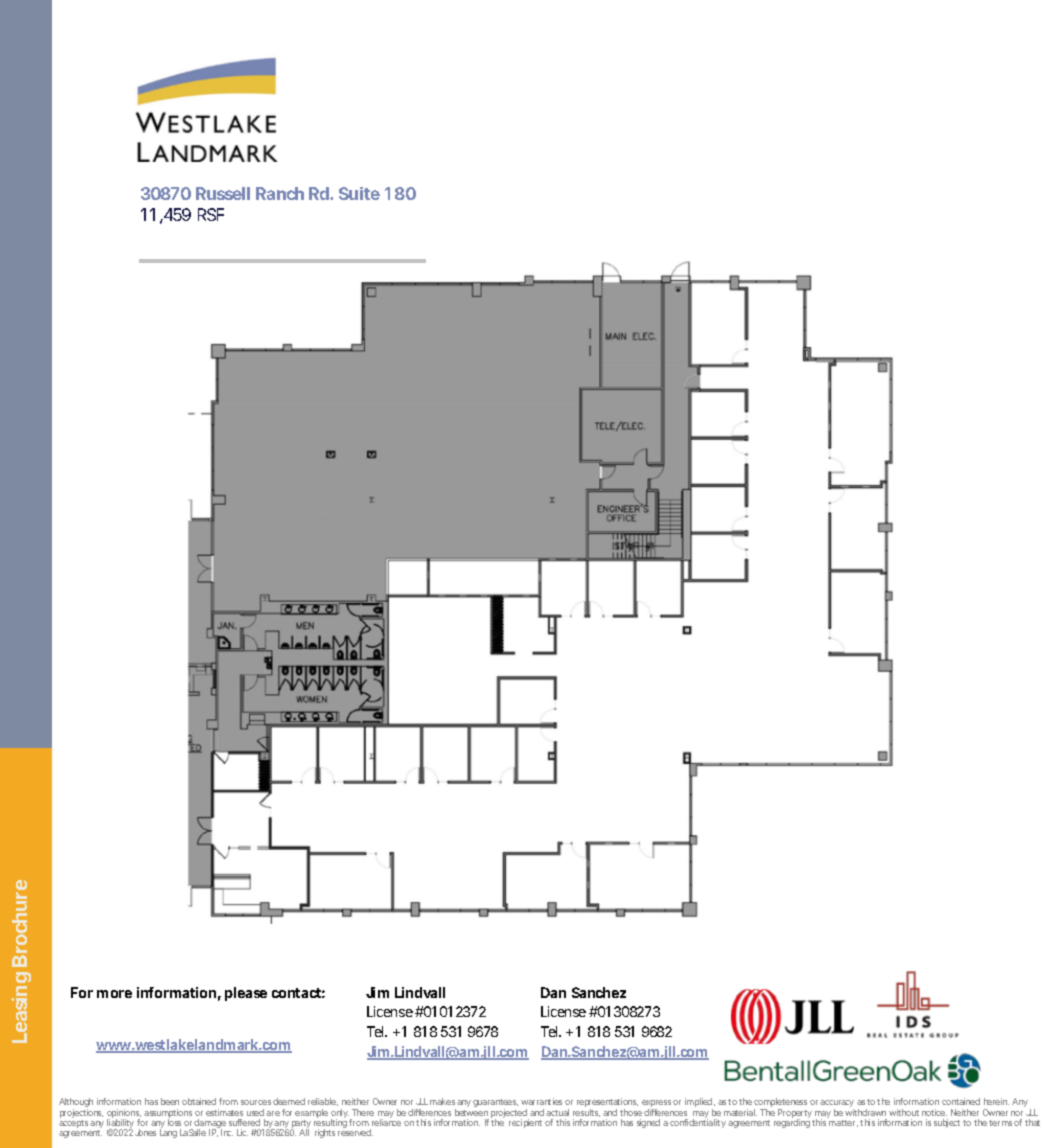  I want to click on obtained, so click(199, 1101).
